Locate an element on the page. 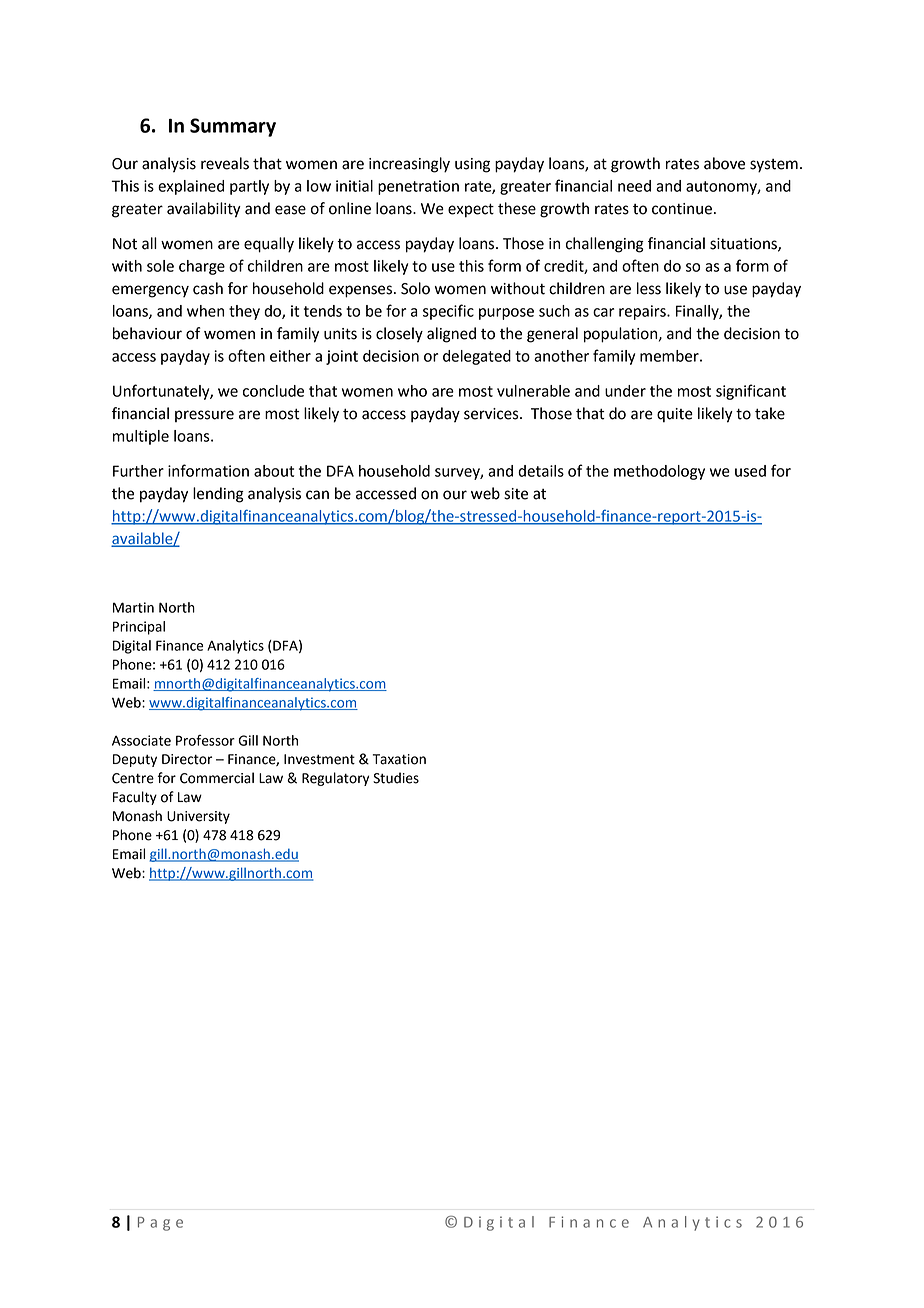 The height and width of the image is (1308, 924). using is located at coordinates (472, 165).
